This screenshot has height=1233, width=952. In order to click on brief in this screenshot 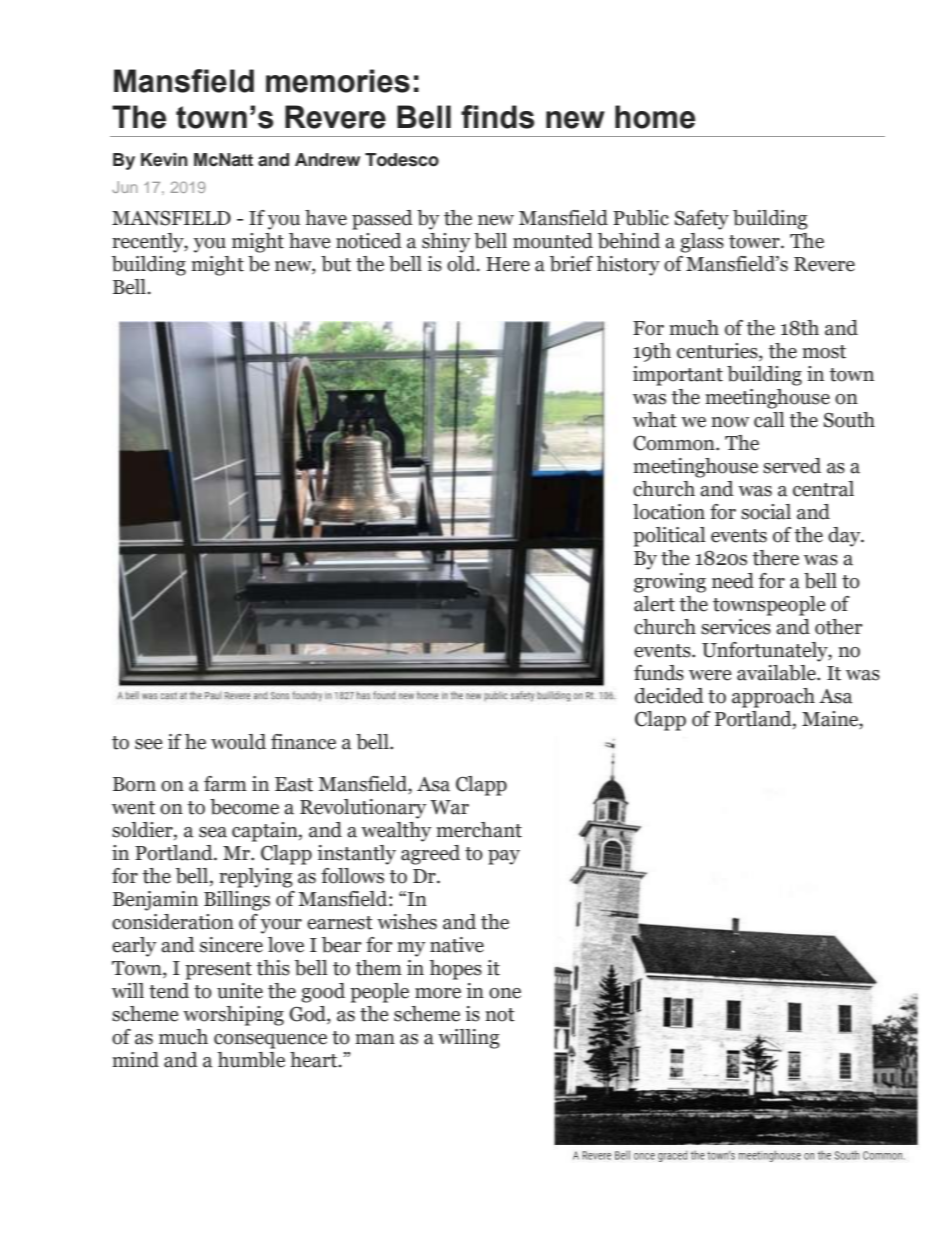, I will do `click(571, 264)`.
